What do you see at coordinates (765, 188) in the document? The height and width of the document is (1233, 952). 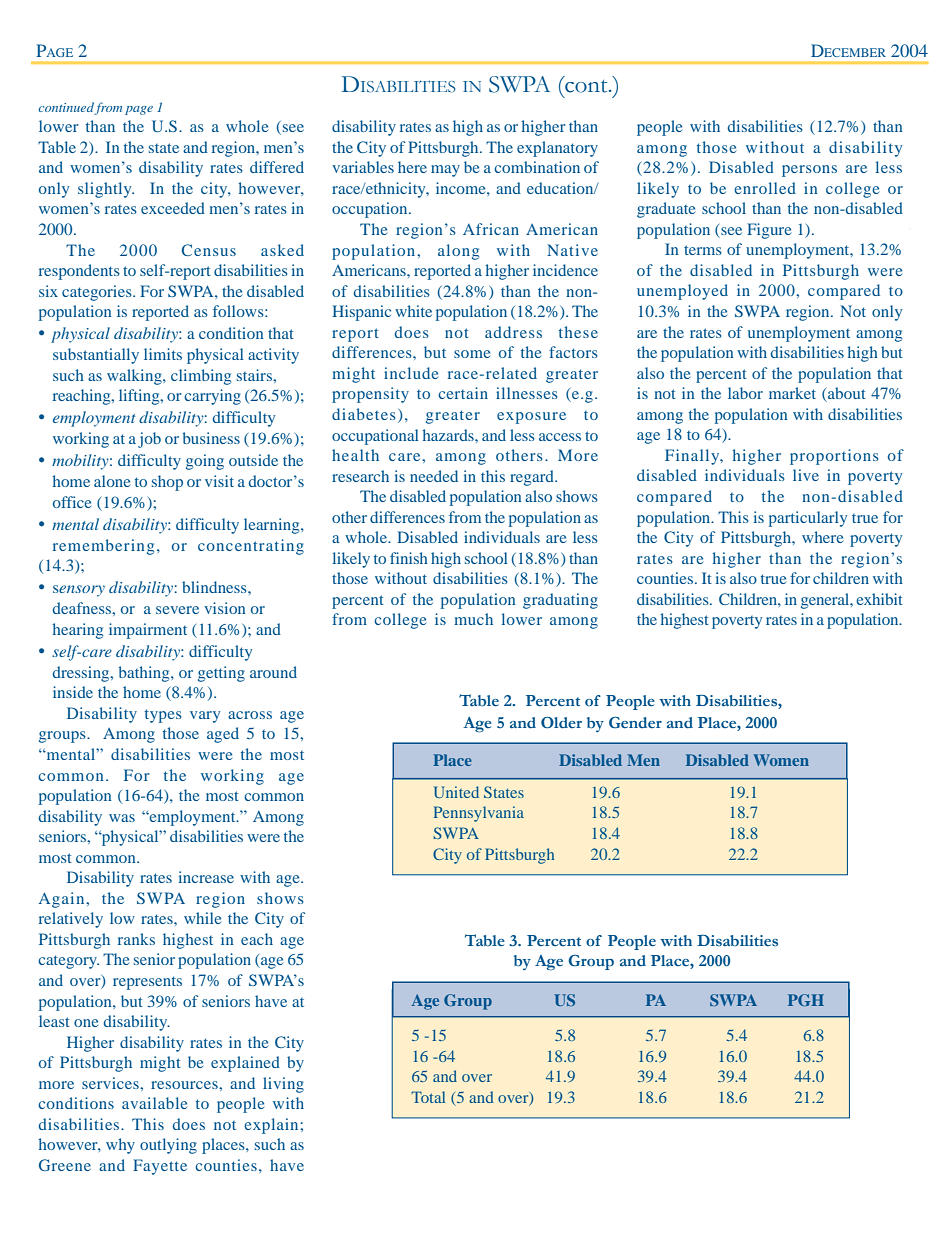 I see `enrolled` at bounding box center [765, 188].
